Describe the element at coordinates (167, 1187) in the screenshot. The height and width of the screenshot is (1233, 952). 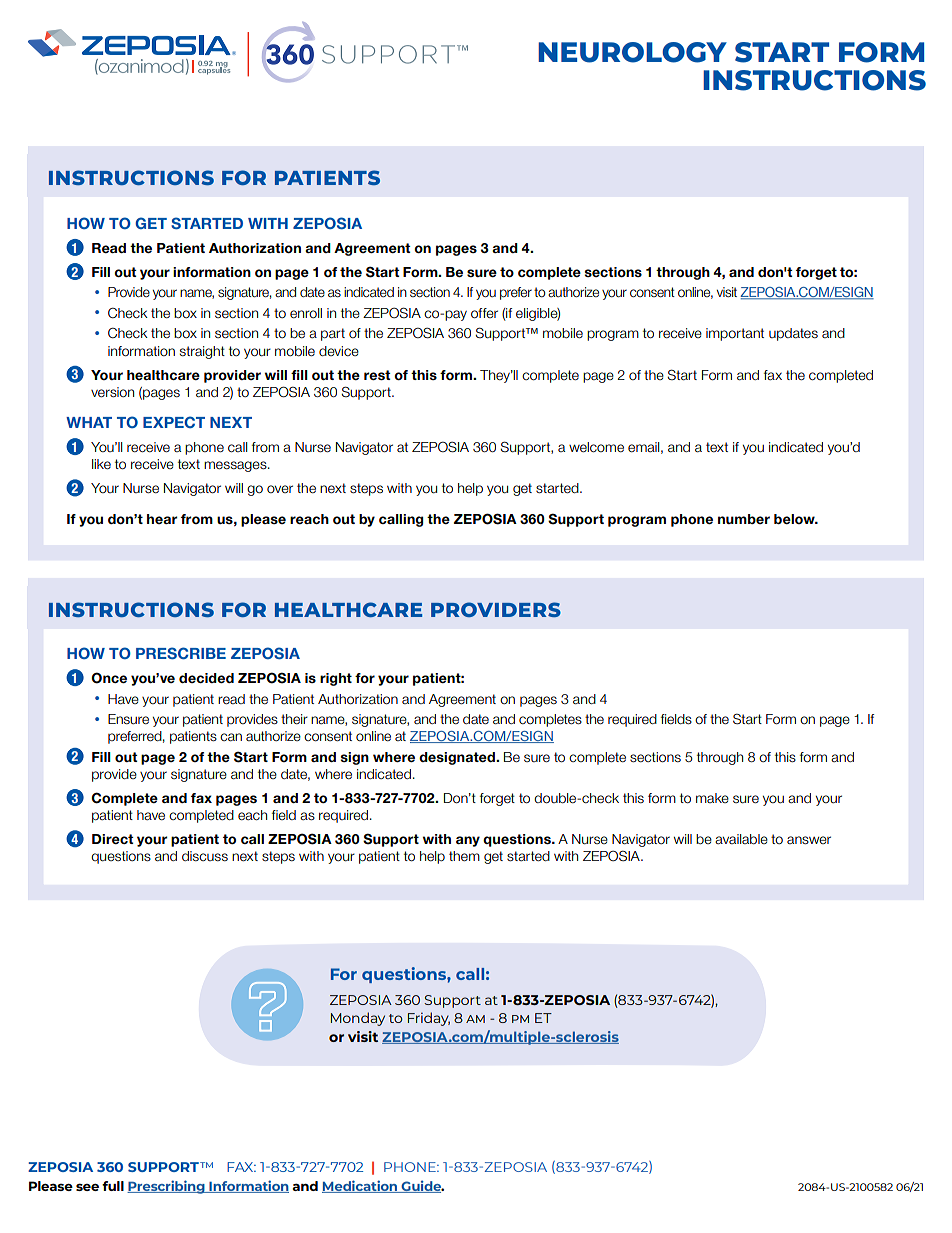
I see `Prescribing` at that location.
